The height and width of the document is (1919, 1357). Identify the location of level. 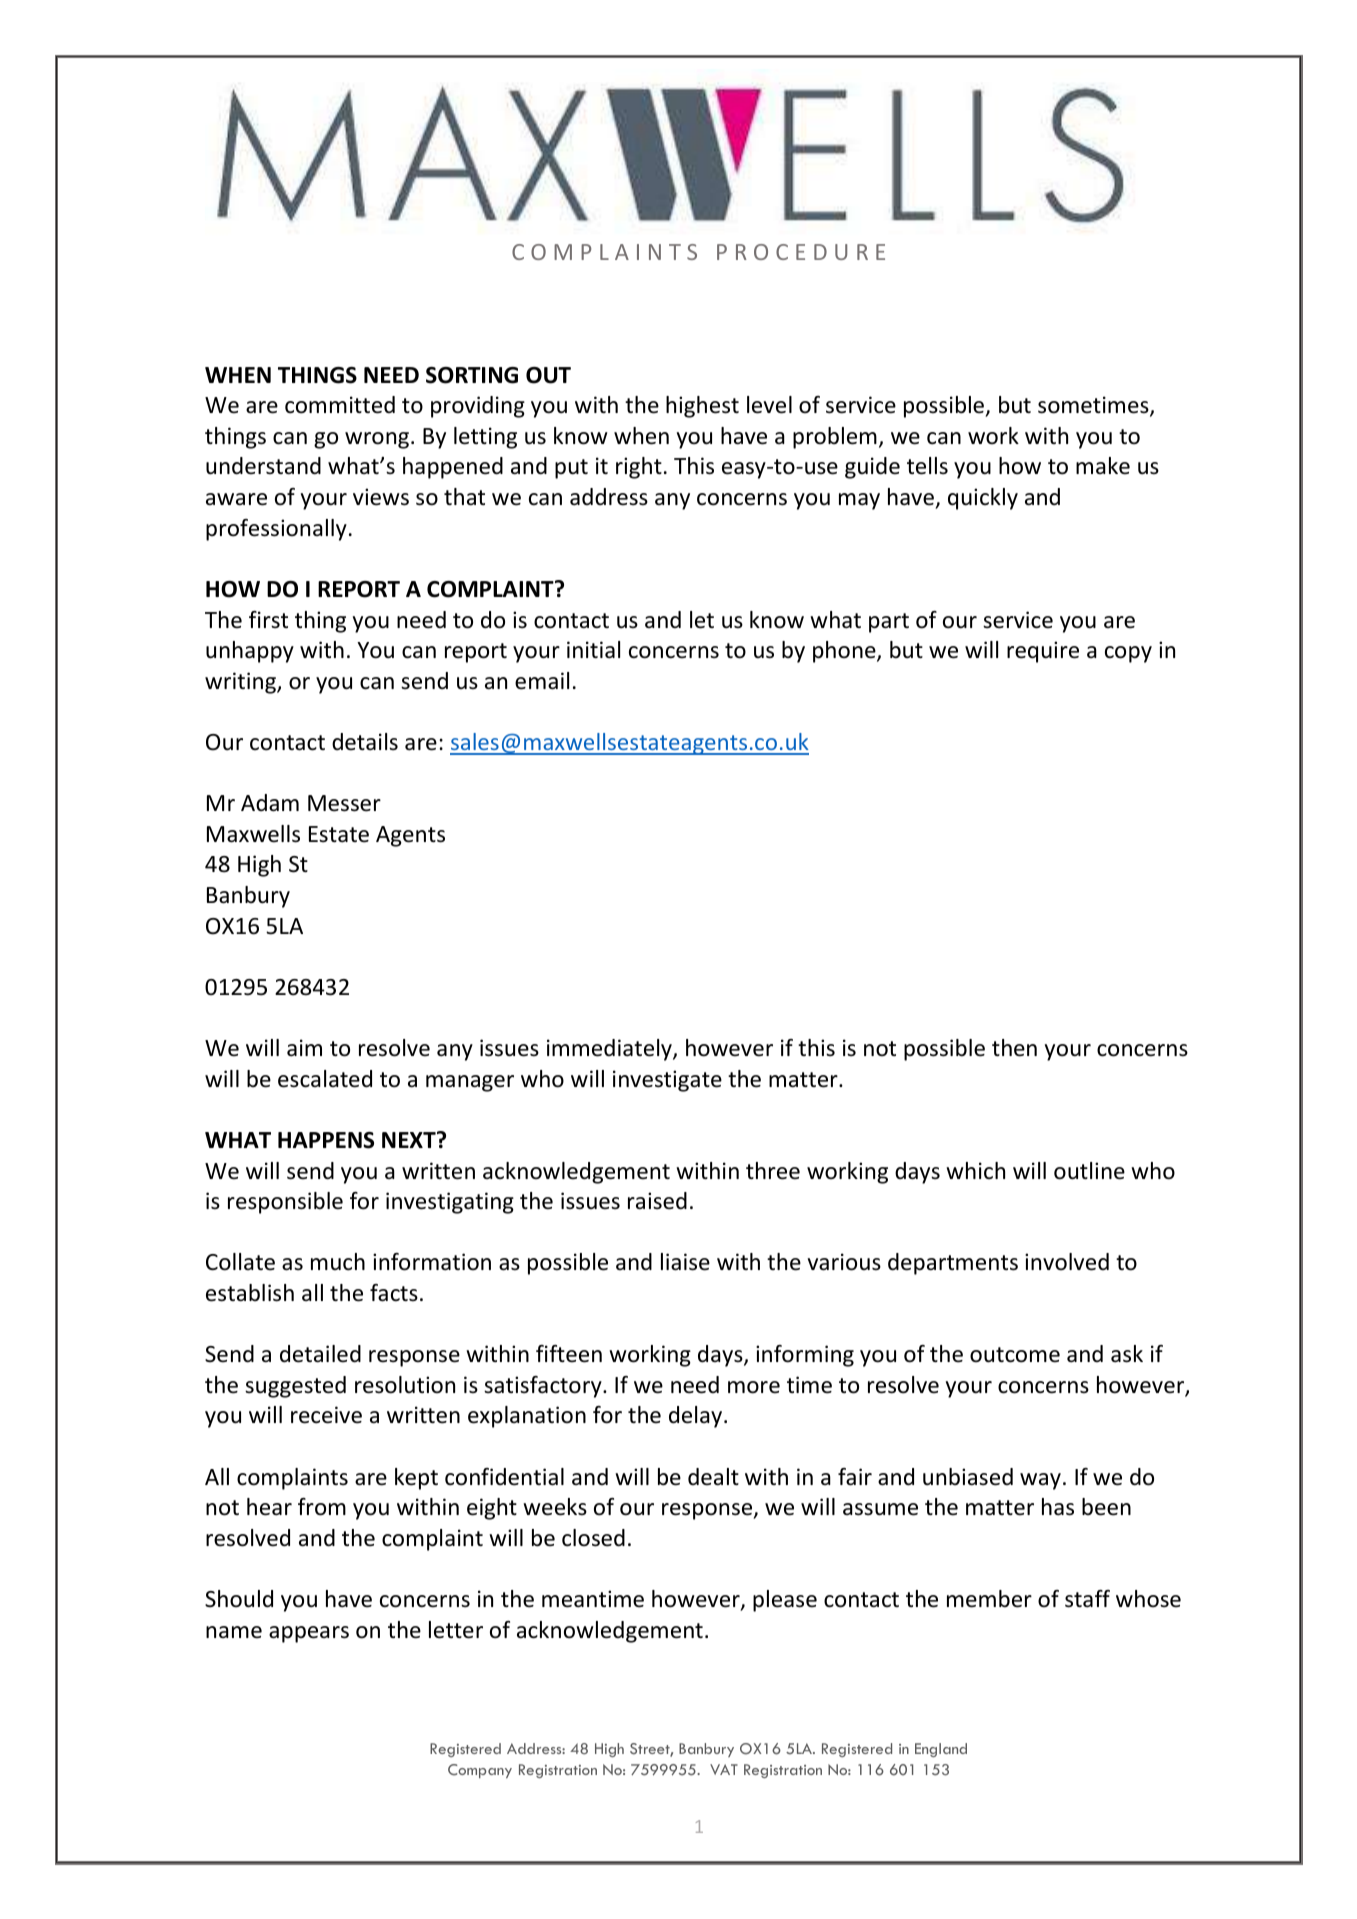
(769, 405).
